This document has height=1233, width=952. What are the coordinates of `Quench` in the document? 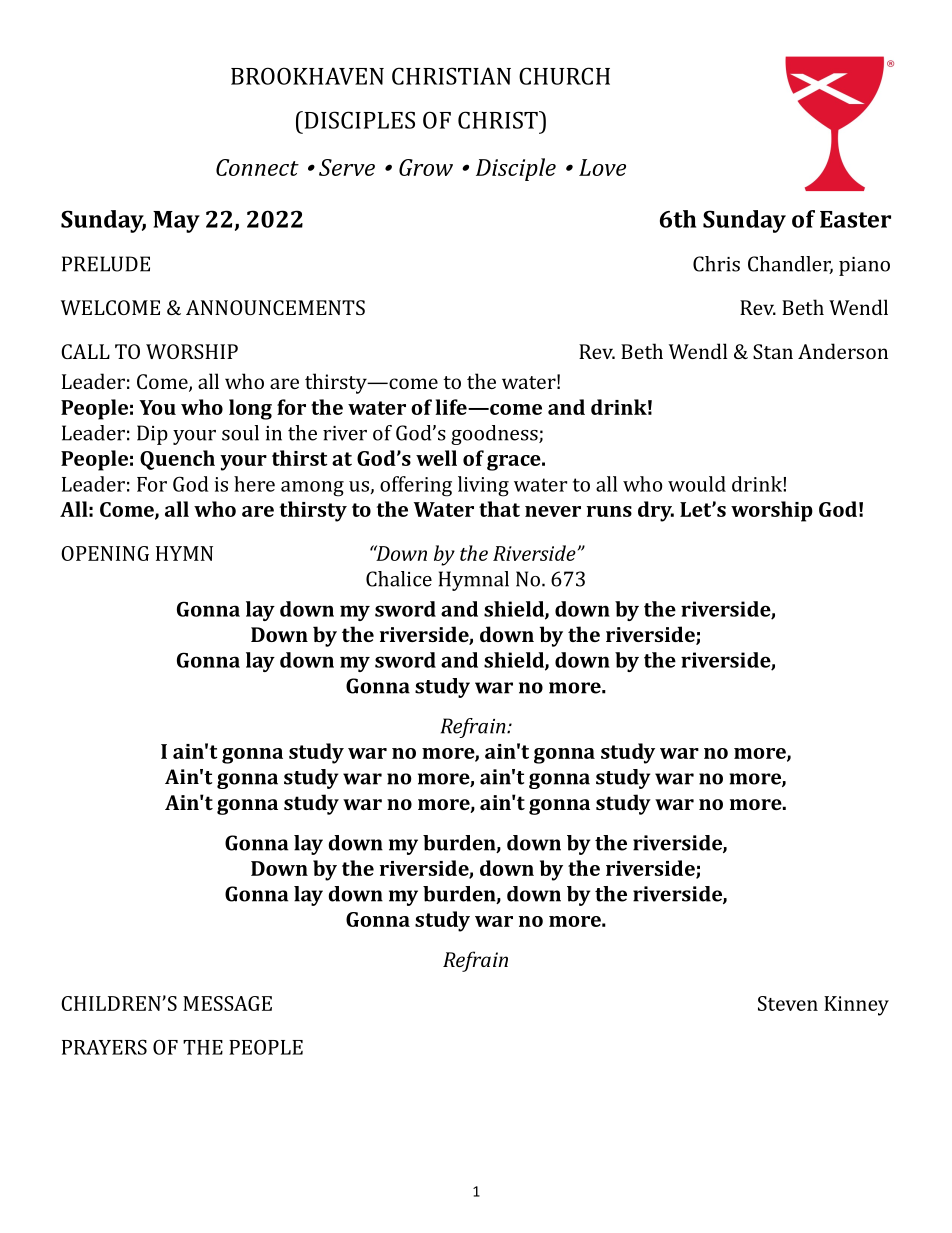 It's located at (177, 460).
